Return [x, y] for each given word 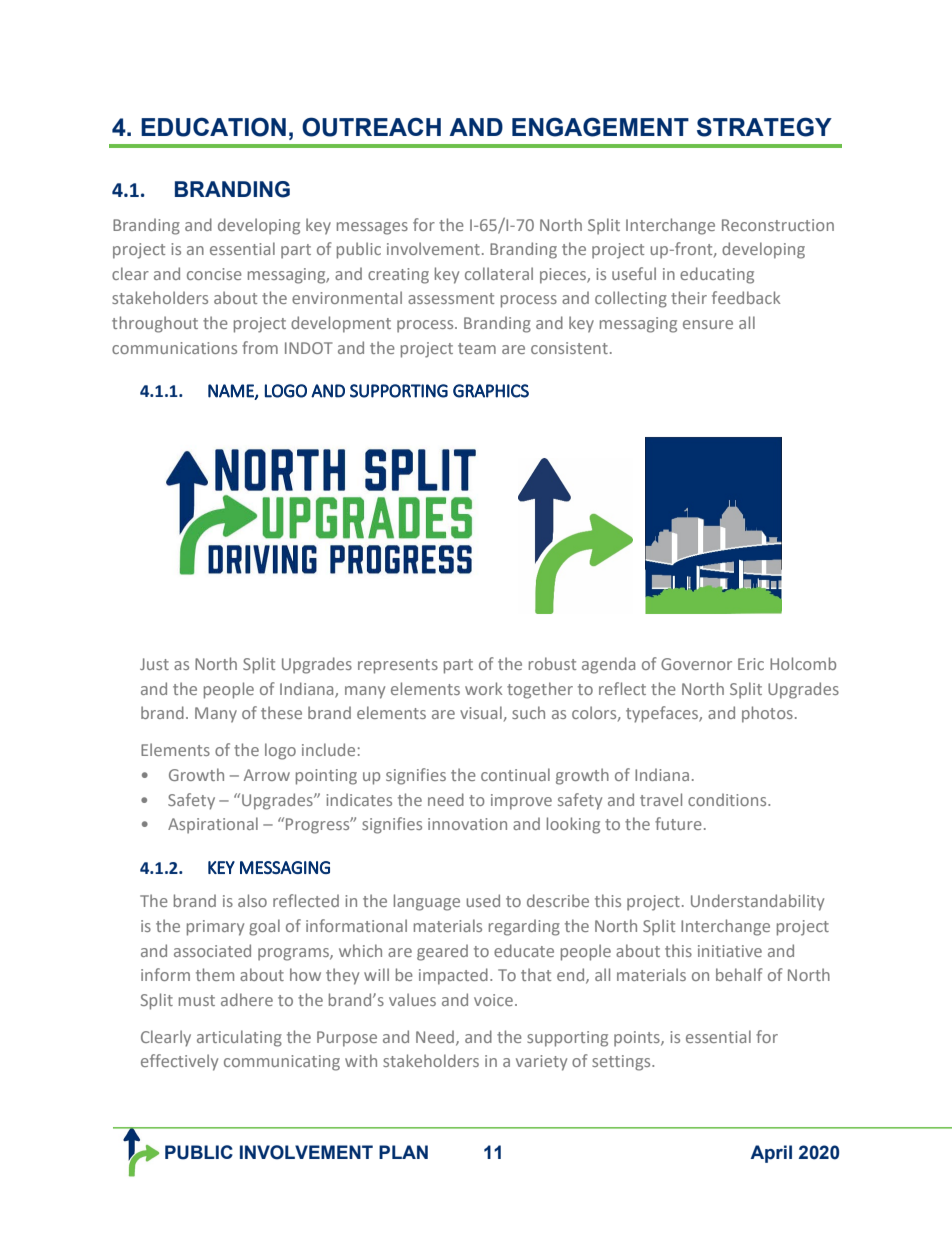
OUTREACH [371, 127]
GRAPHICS [491, 391]
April [771, 1154]
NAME [232, 391]
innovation [467, 824]
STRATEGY [764, 127]
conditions [728, 799]
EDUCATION [213, 127]
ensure [708, 324]
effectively [179, 1062]
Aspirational [213, 825]
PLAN [403, 1152]
